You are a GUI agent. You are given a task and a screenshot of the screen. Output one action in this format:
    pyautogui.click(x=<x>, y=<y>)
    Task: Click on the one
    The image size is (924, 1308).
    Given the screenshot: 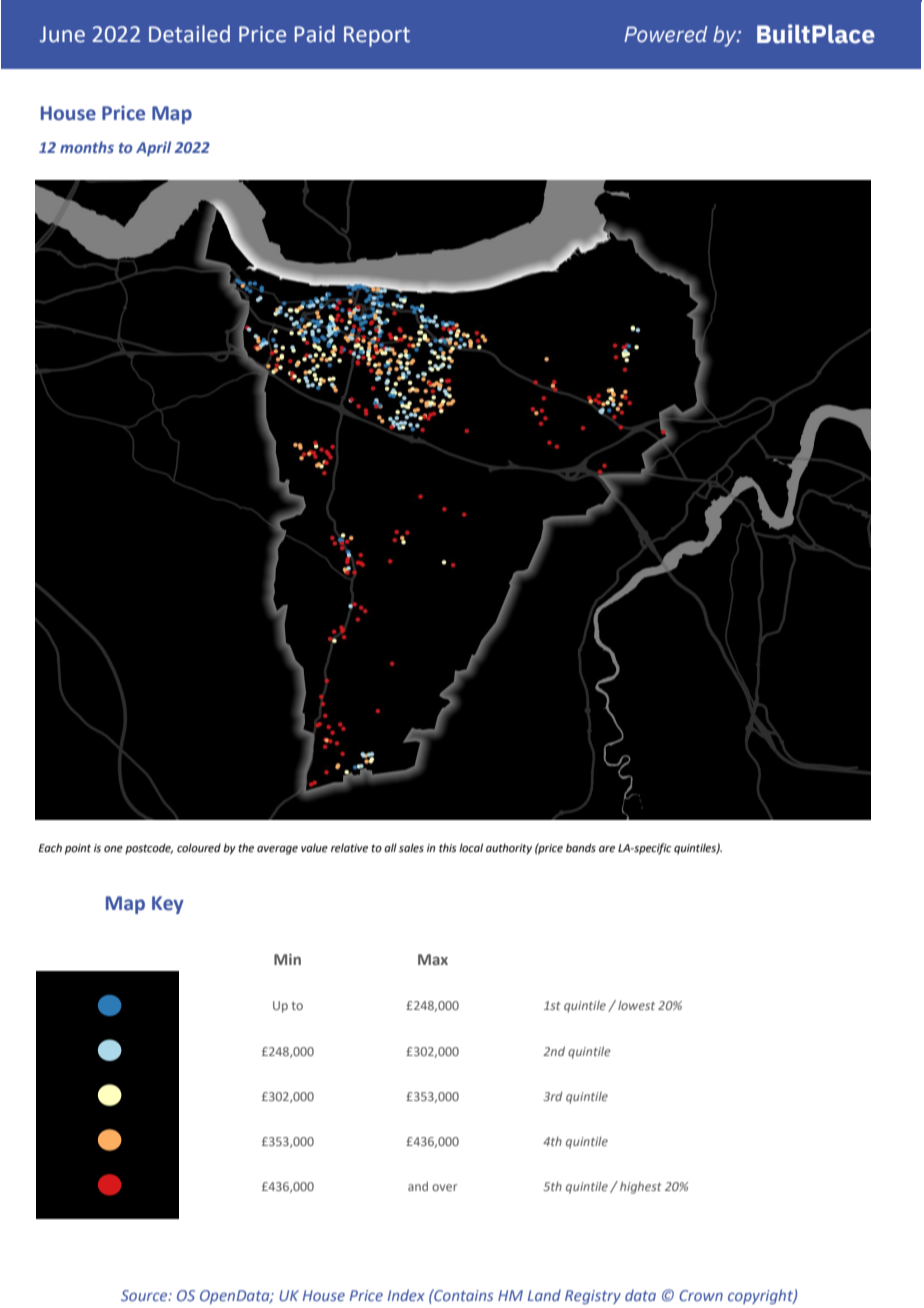 What is the action you would take?
    pyautogui.click(x=113, y=849)
